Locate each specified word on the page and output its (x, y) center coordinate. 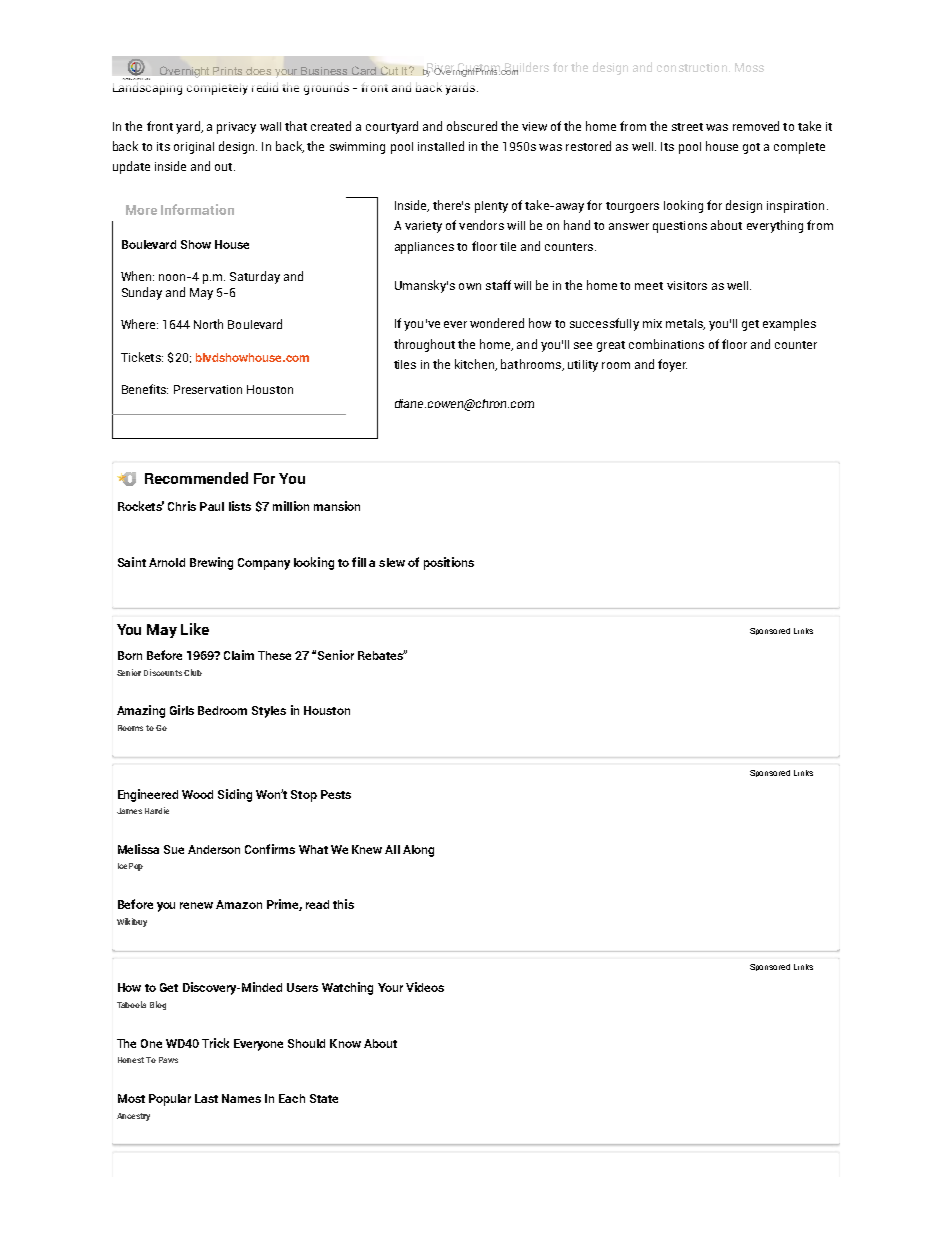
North (208, 324)
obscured (472, 126)
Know (345, 1043)
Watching (347, 988)
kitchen (476, 365)
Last (206, 1098)
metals (685, 324)
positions (449, 563)
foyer (672, 365)
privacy (236, 128)
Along (418, 851)
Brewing (211, 563)
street (687, 127)
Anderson (214, 849)
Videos (425, 987)
